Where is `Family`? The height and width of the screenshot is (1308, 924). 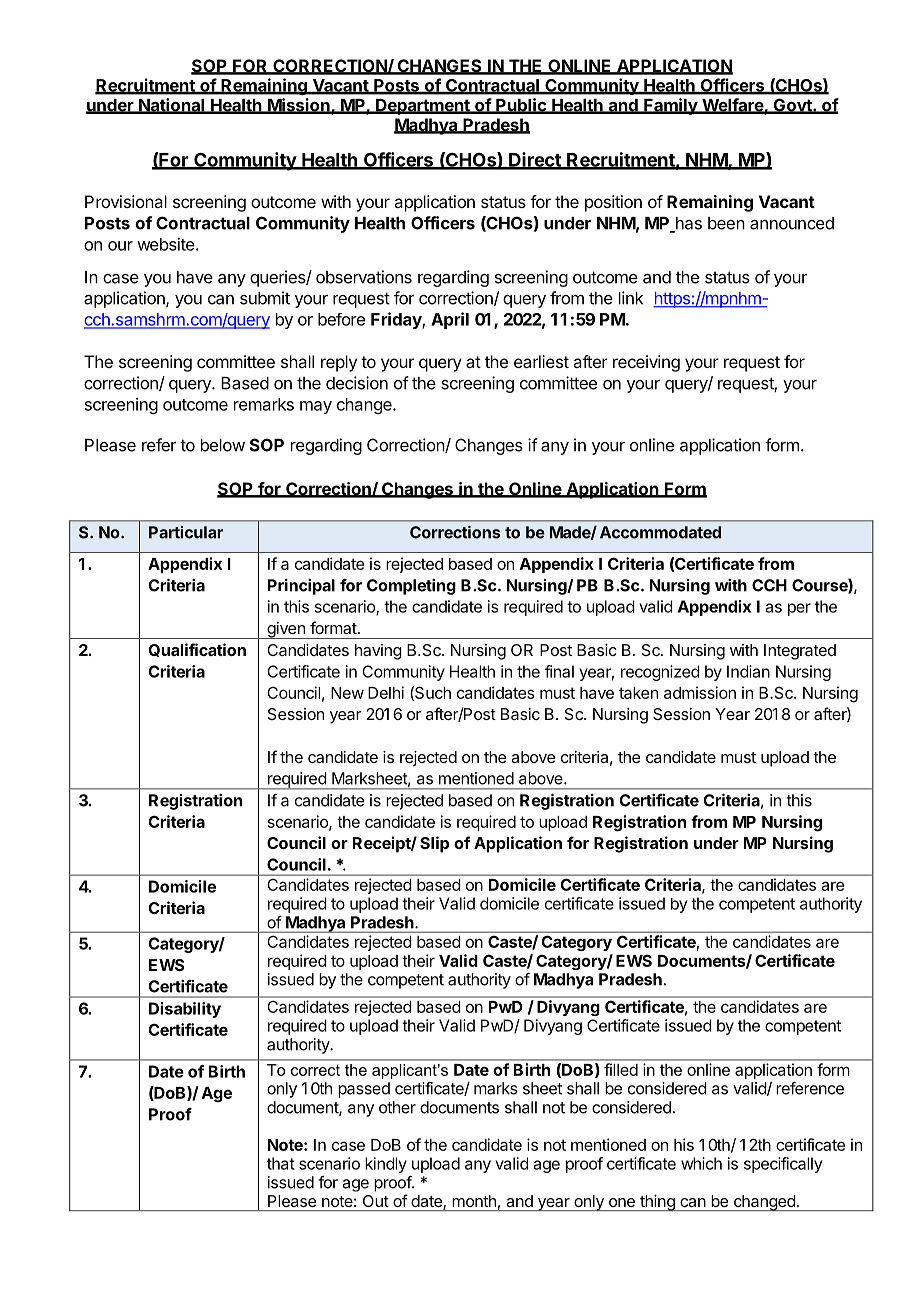 Family is located at coordinates (670, 106).
